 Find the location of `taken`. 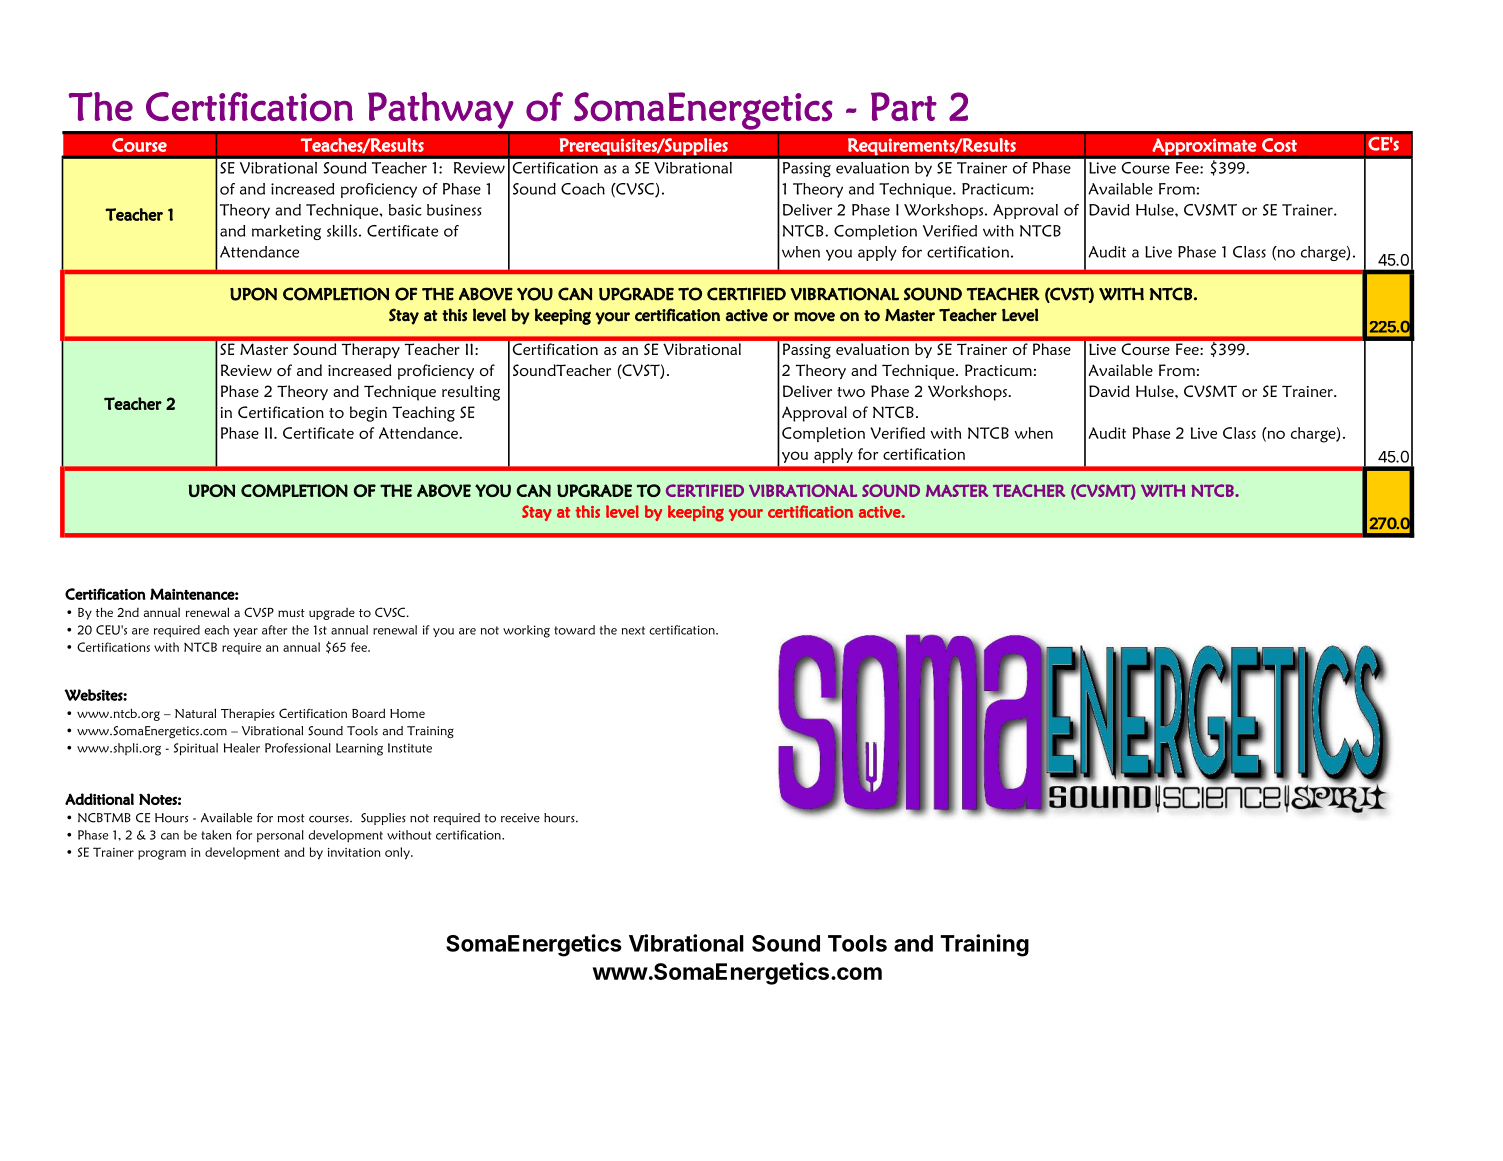

taken is located at coordinates (216, 835).
